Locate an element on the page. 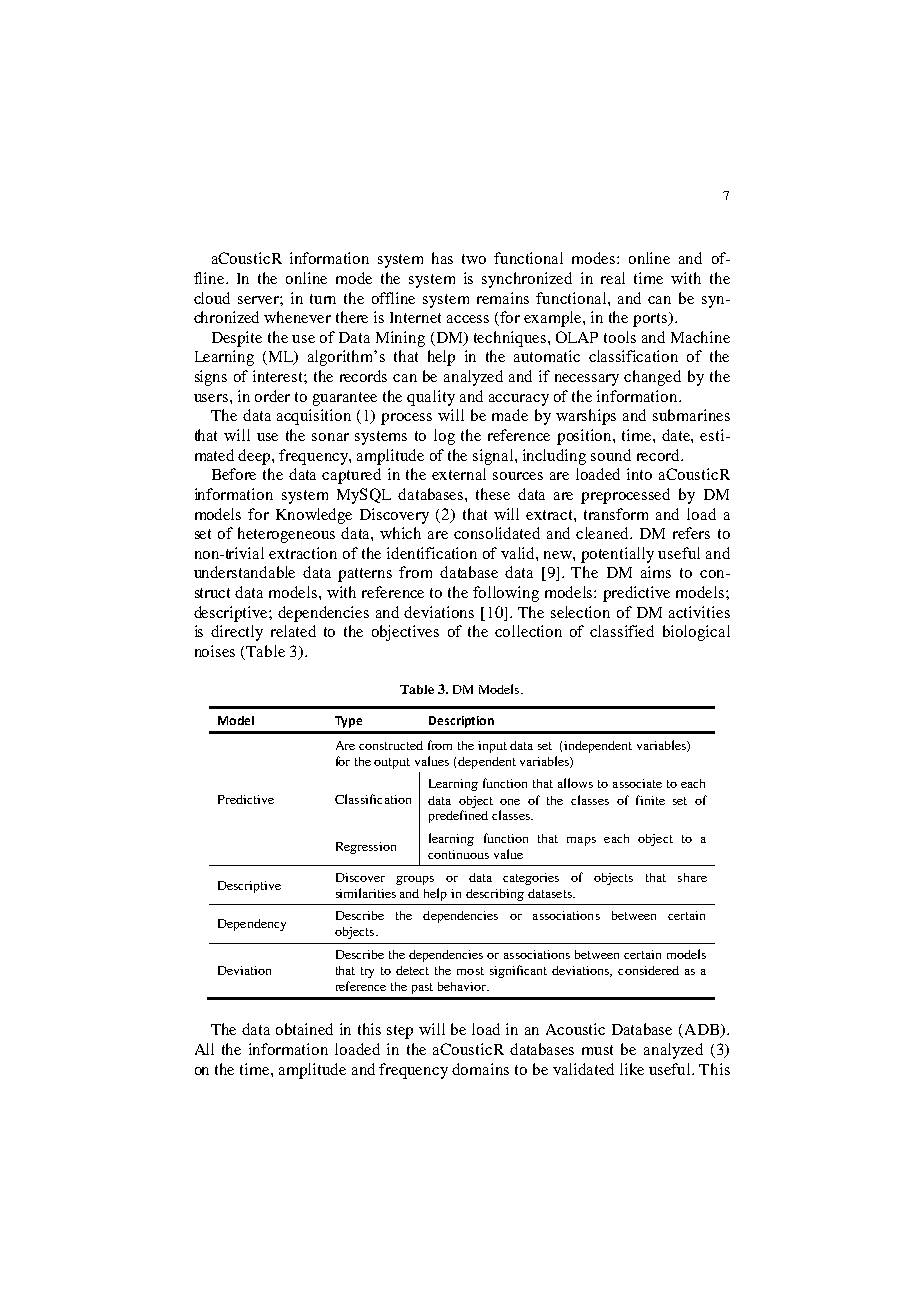 The width and height of the image is (924, 1308). external is located at coordinates (459, 474).
